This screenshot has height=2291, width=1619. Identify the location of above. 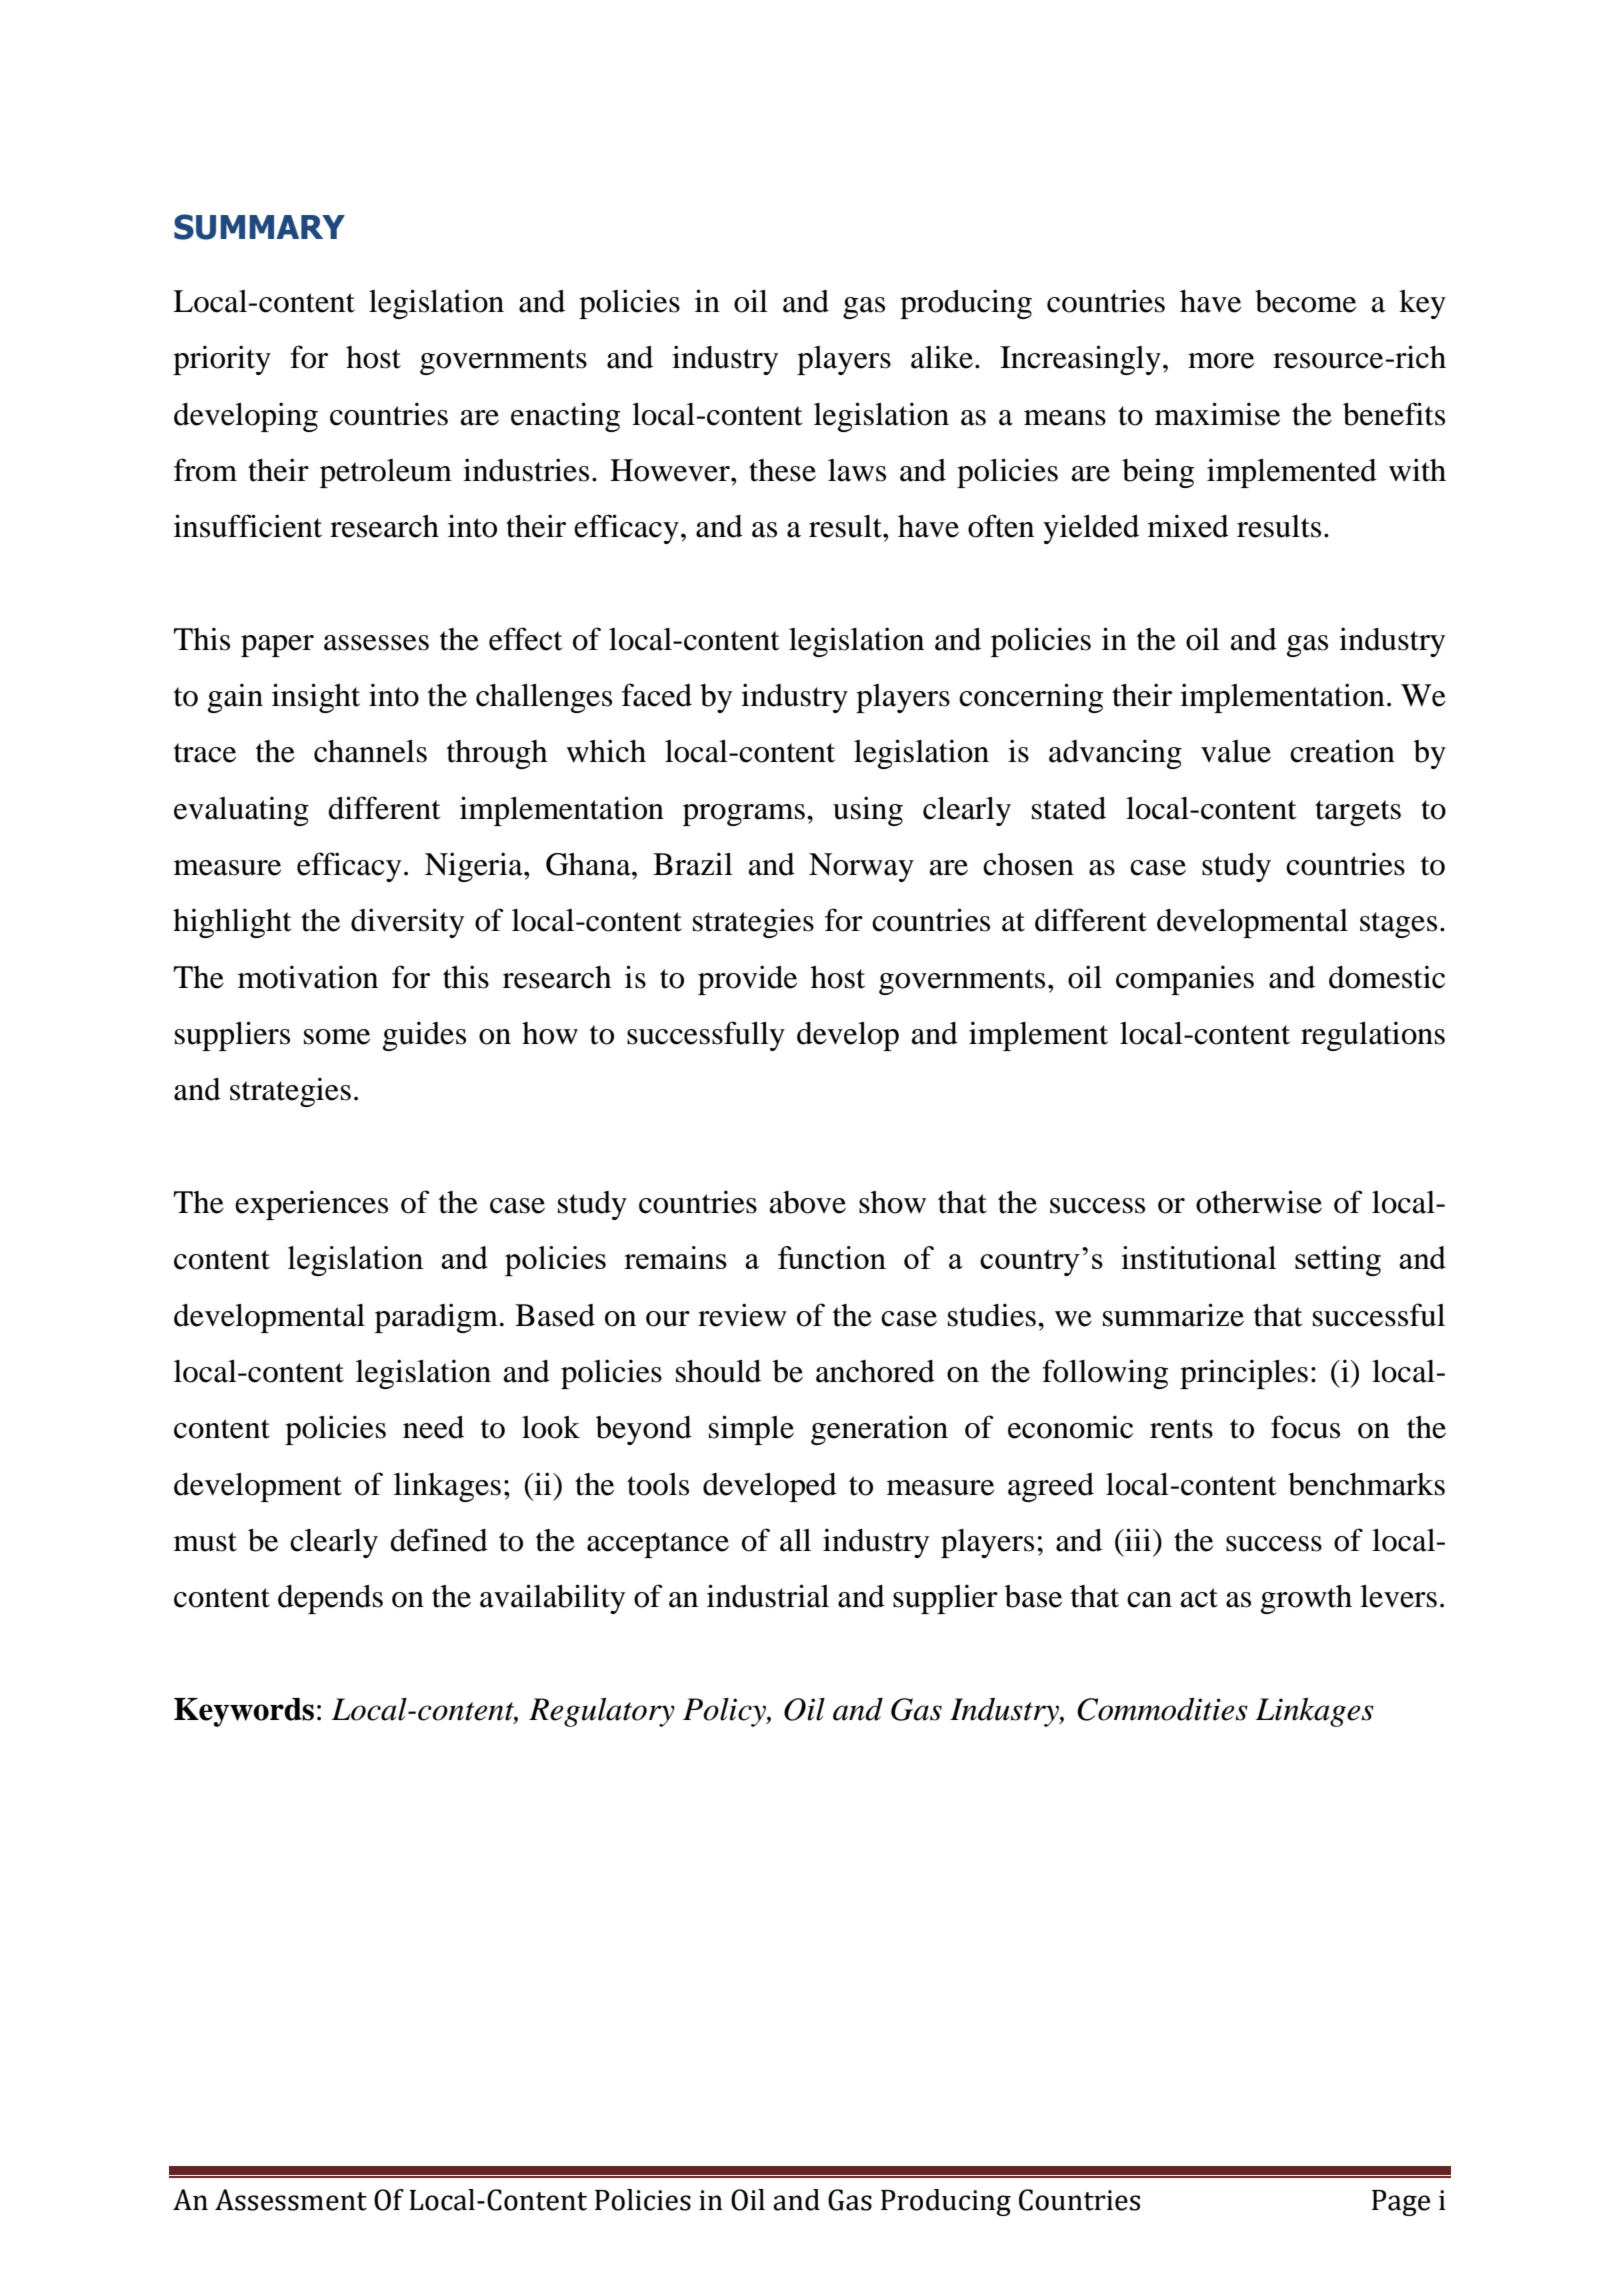
(808, 1202).
